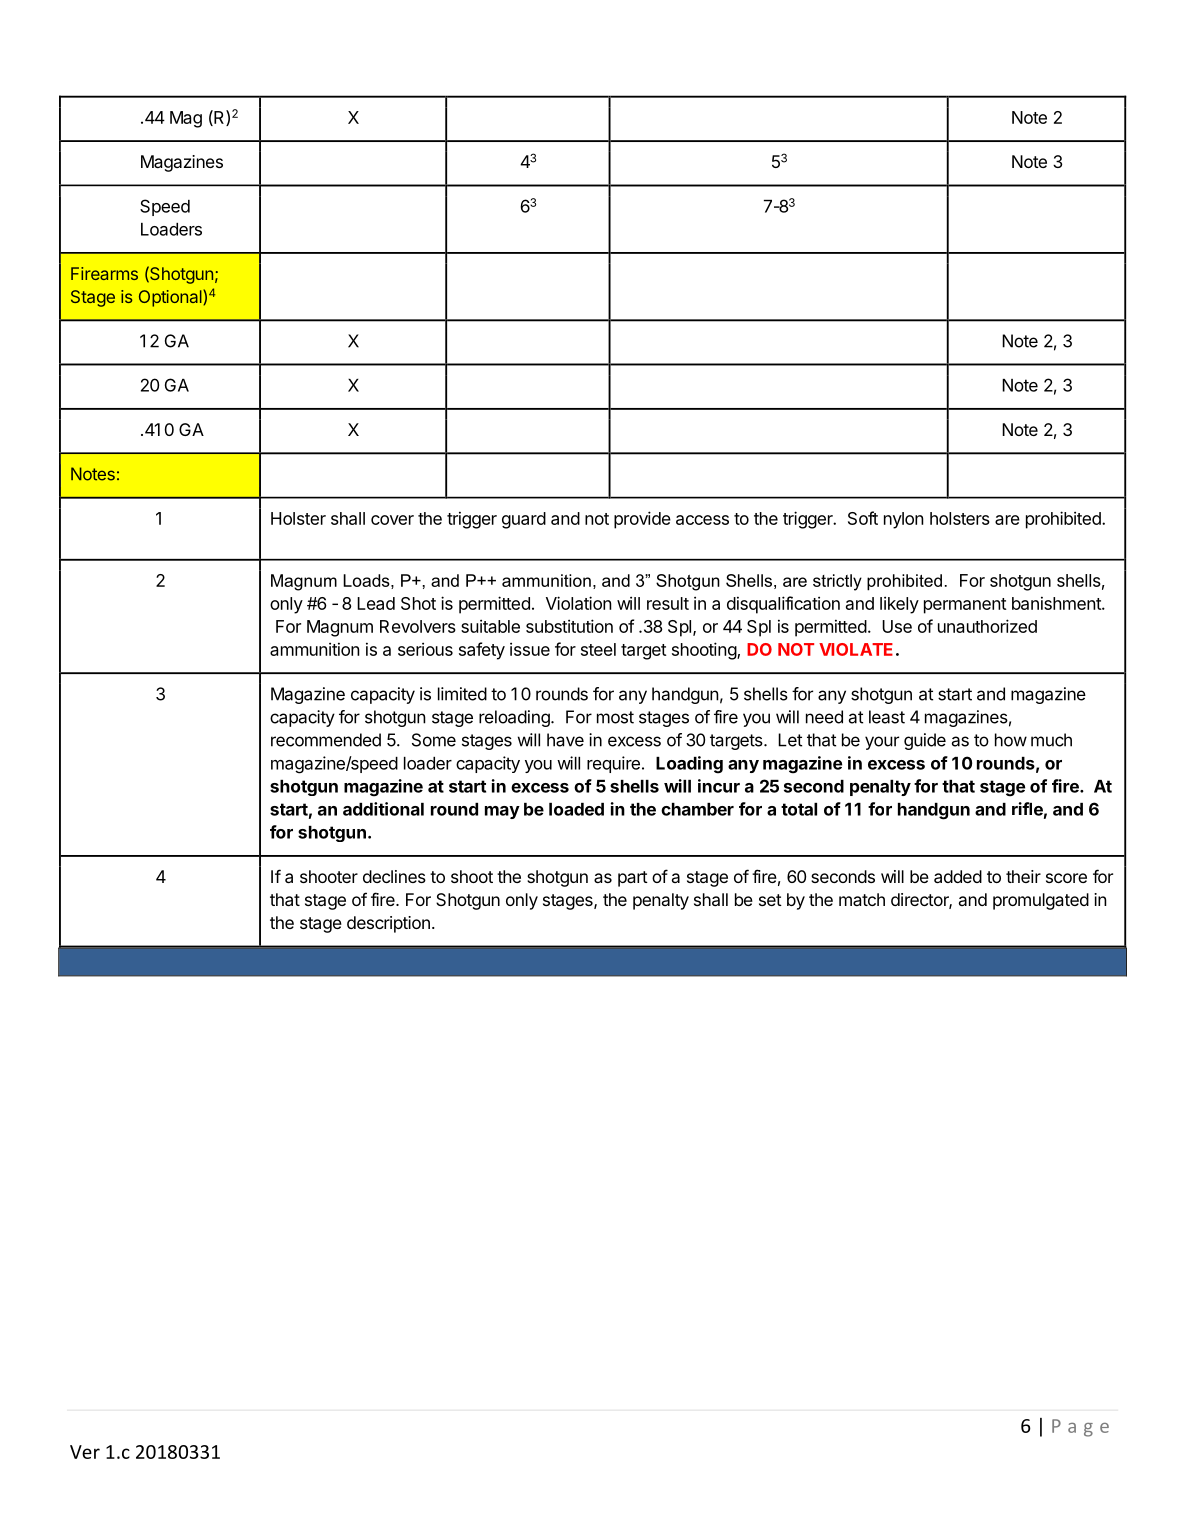  What do you see at coordinates (668, 603) in the page?
I see `result` at bounding box center [668, 603].
